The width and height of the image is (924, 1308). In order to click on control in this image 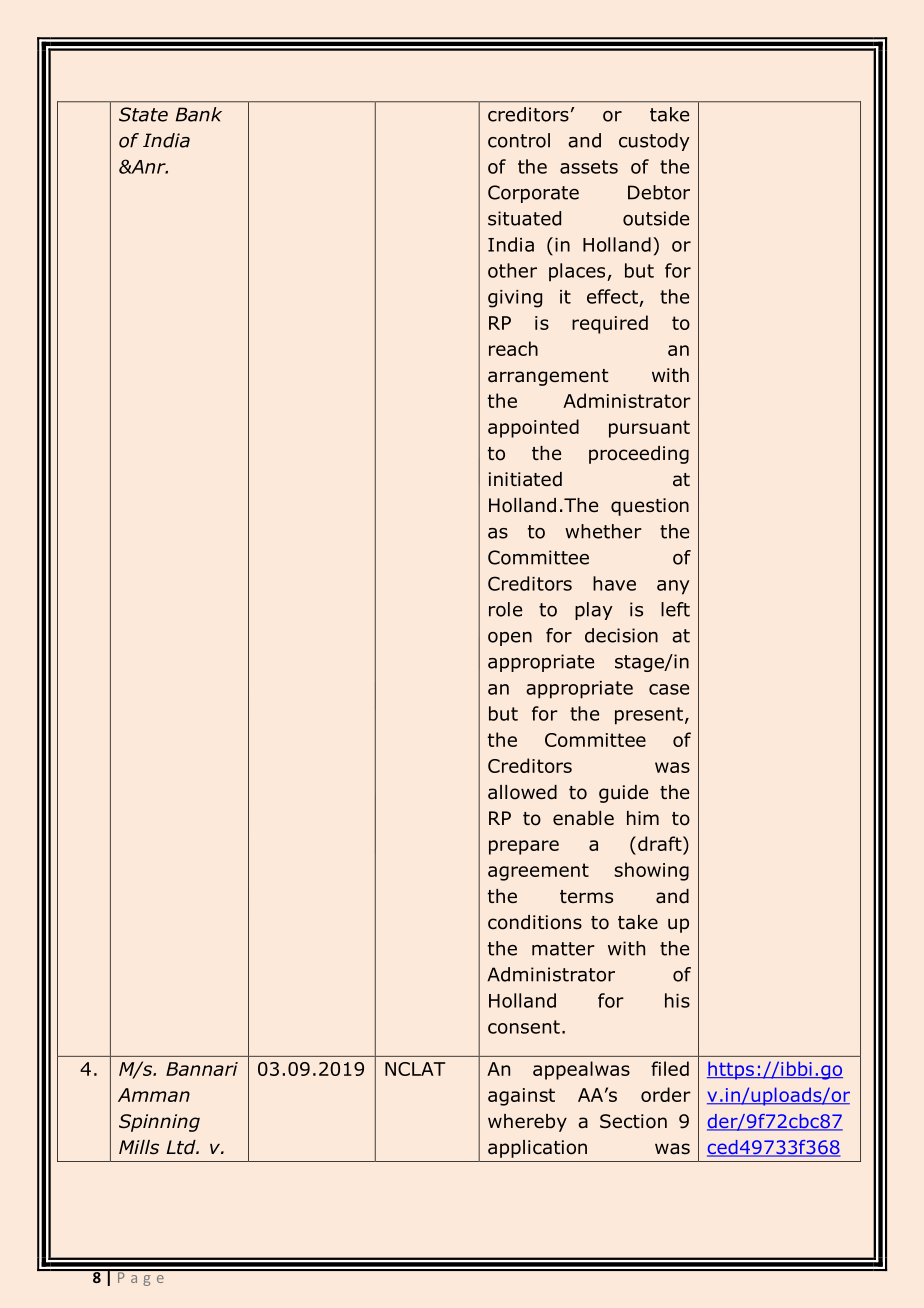, I will do `click(519, 140)`.
